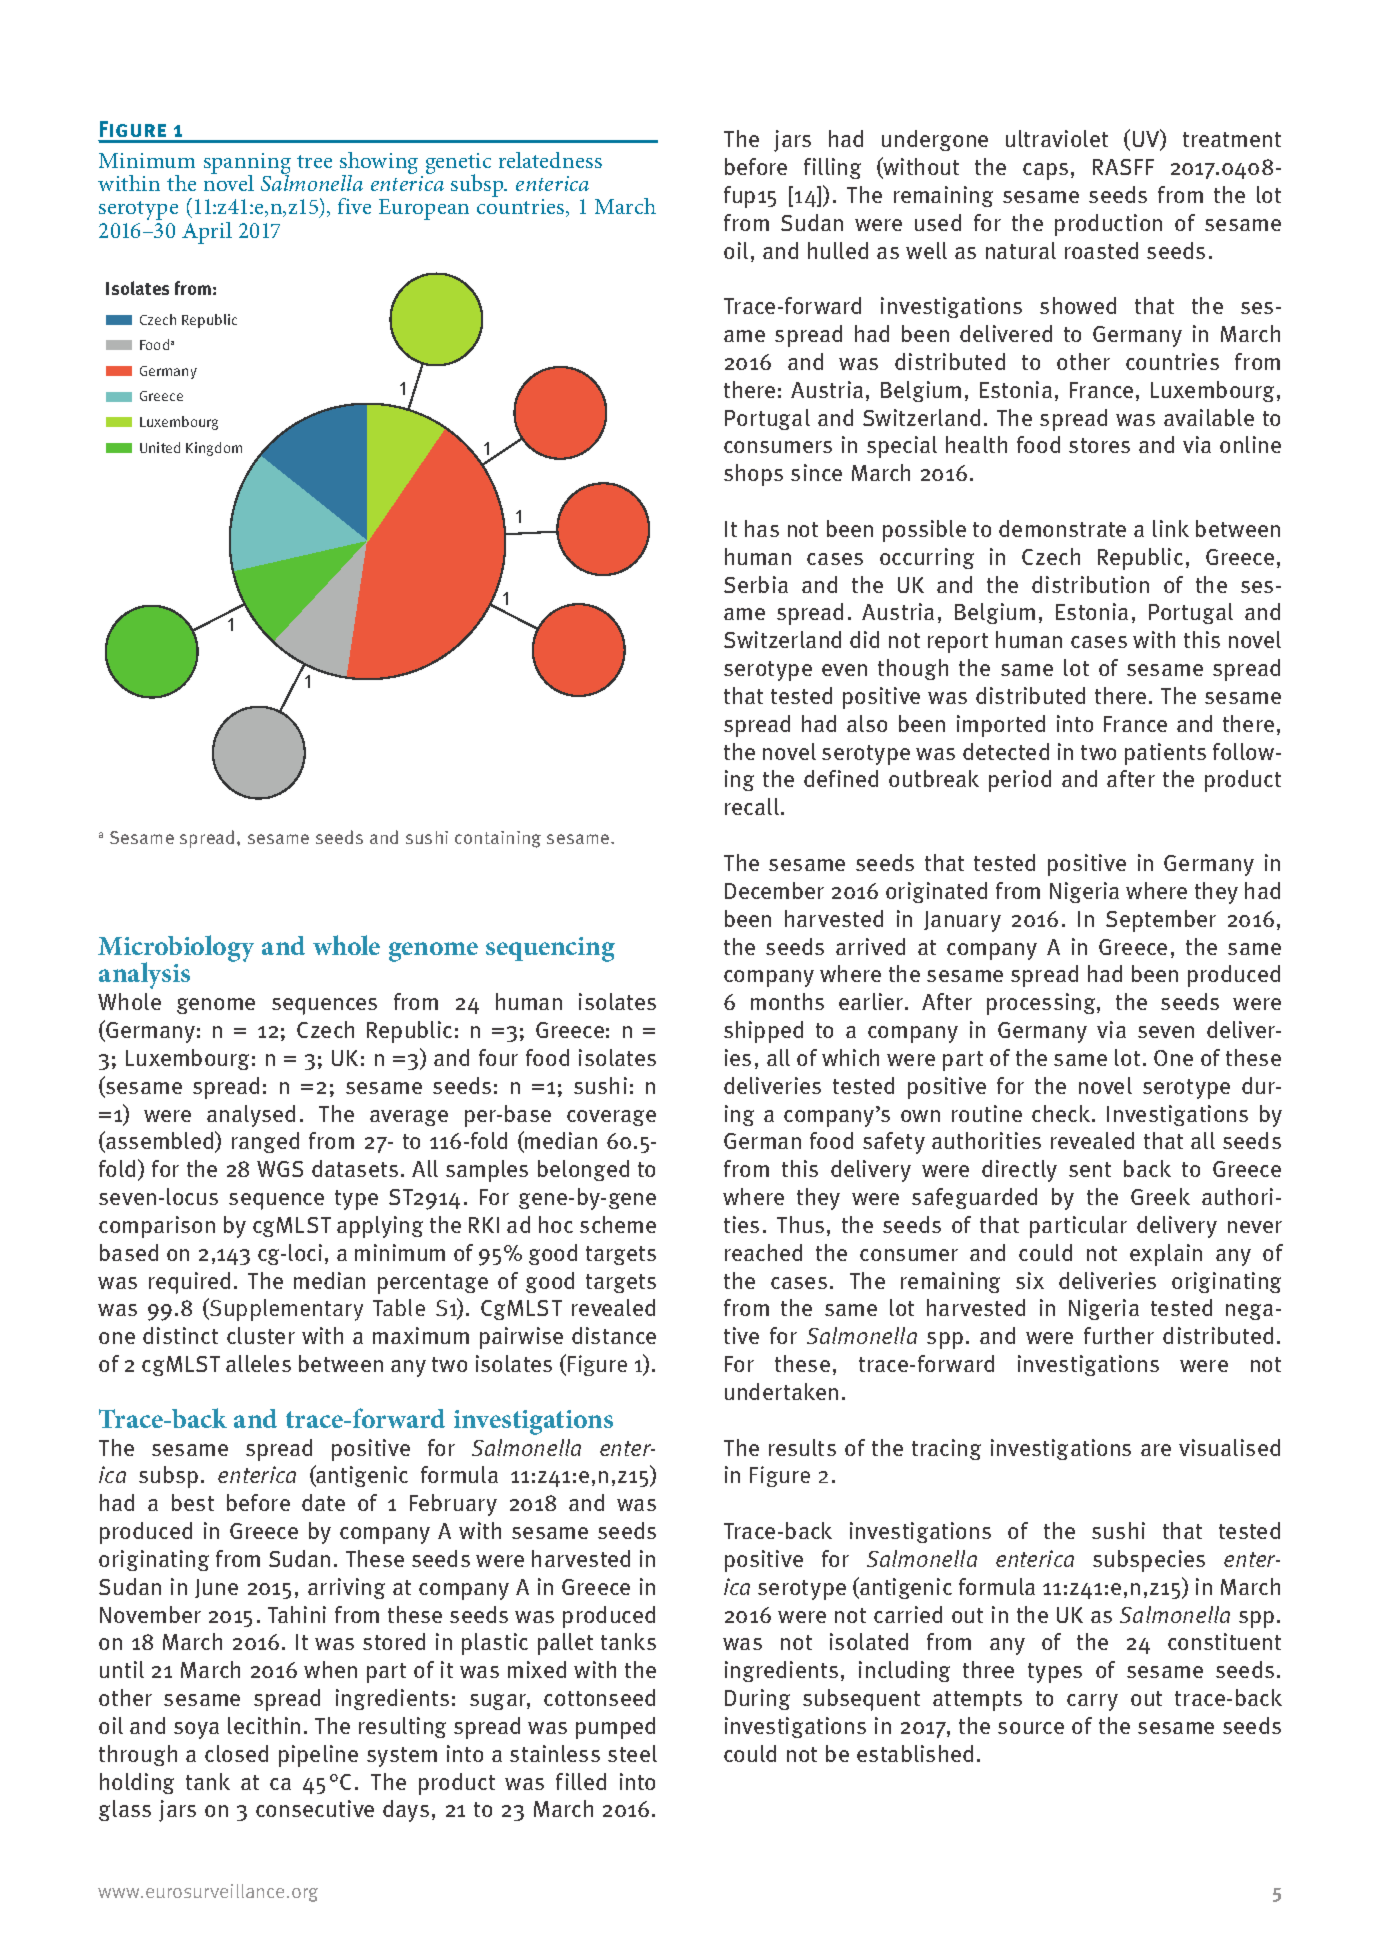 This image has width=1381, height=1953. Describe the element at coordinates (1045, 171) in the image. I see `caps` at that location.
